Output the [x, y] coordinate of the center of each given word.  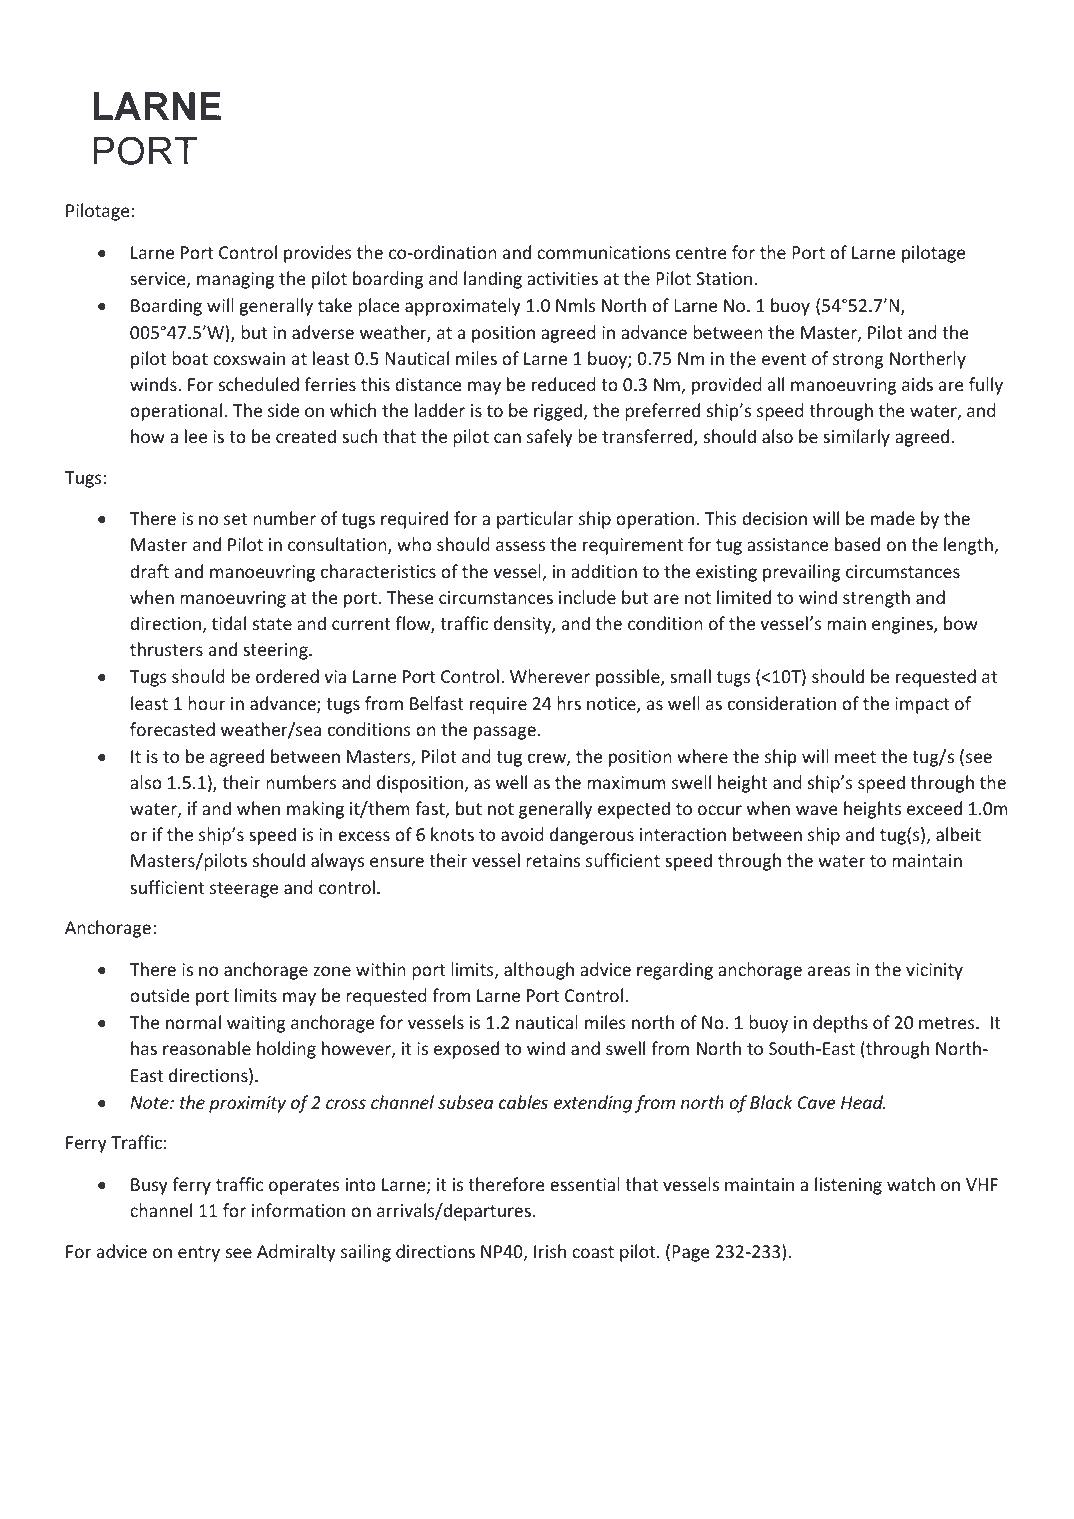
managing [235, 280]
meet [855, 757]
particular [535, 520]
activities [562, 278]
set [235, 519]
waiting [256, 1024]
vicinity [934, 971]
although [539, 971]
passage [505, 733]
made [893, 518]
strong [858, 361]
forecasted [172, 729]
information [298, 1210]
